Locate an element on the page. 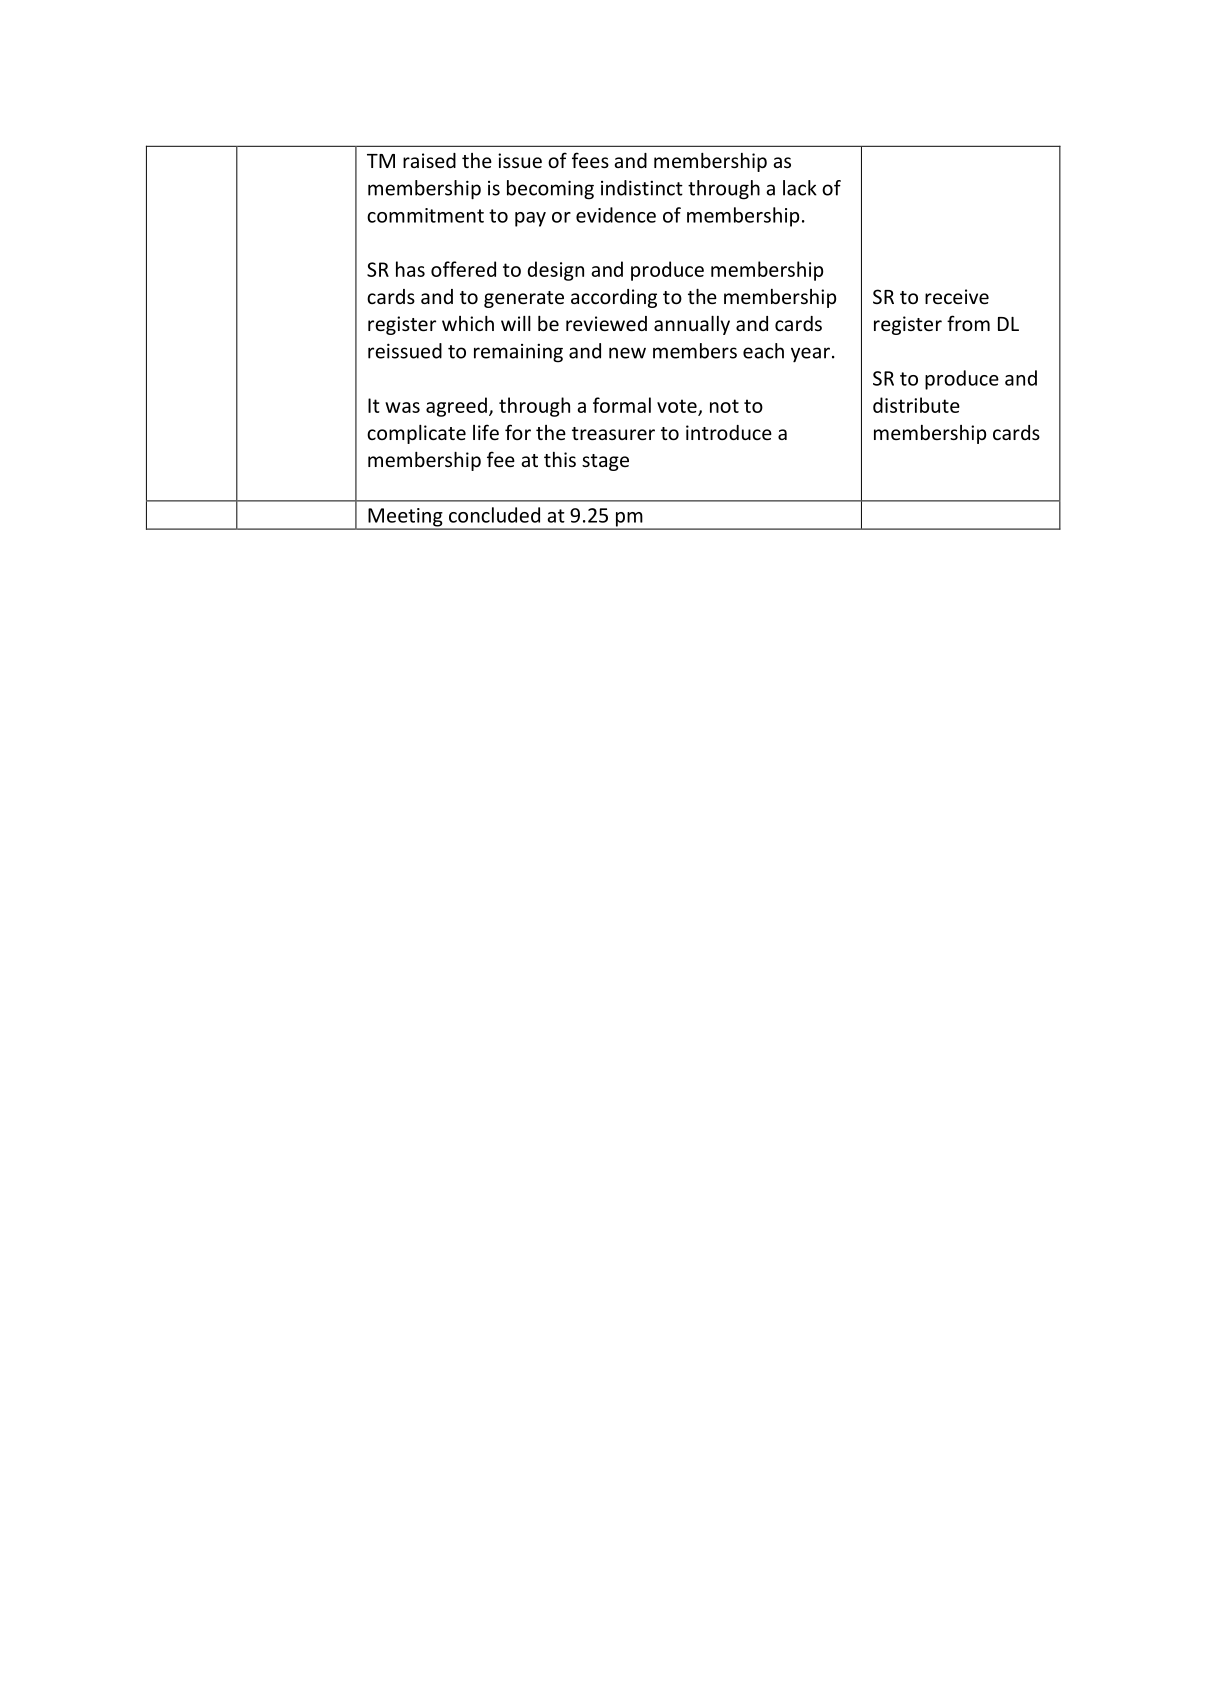 This document has height=1705, width=1206. not is located at coordinates (724, 406).
